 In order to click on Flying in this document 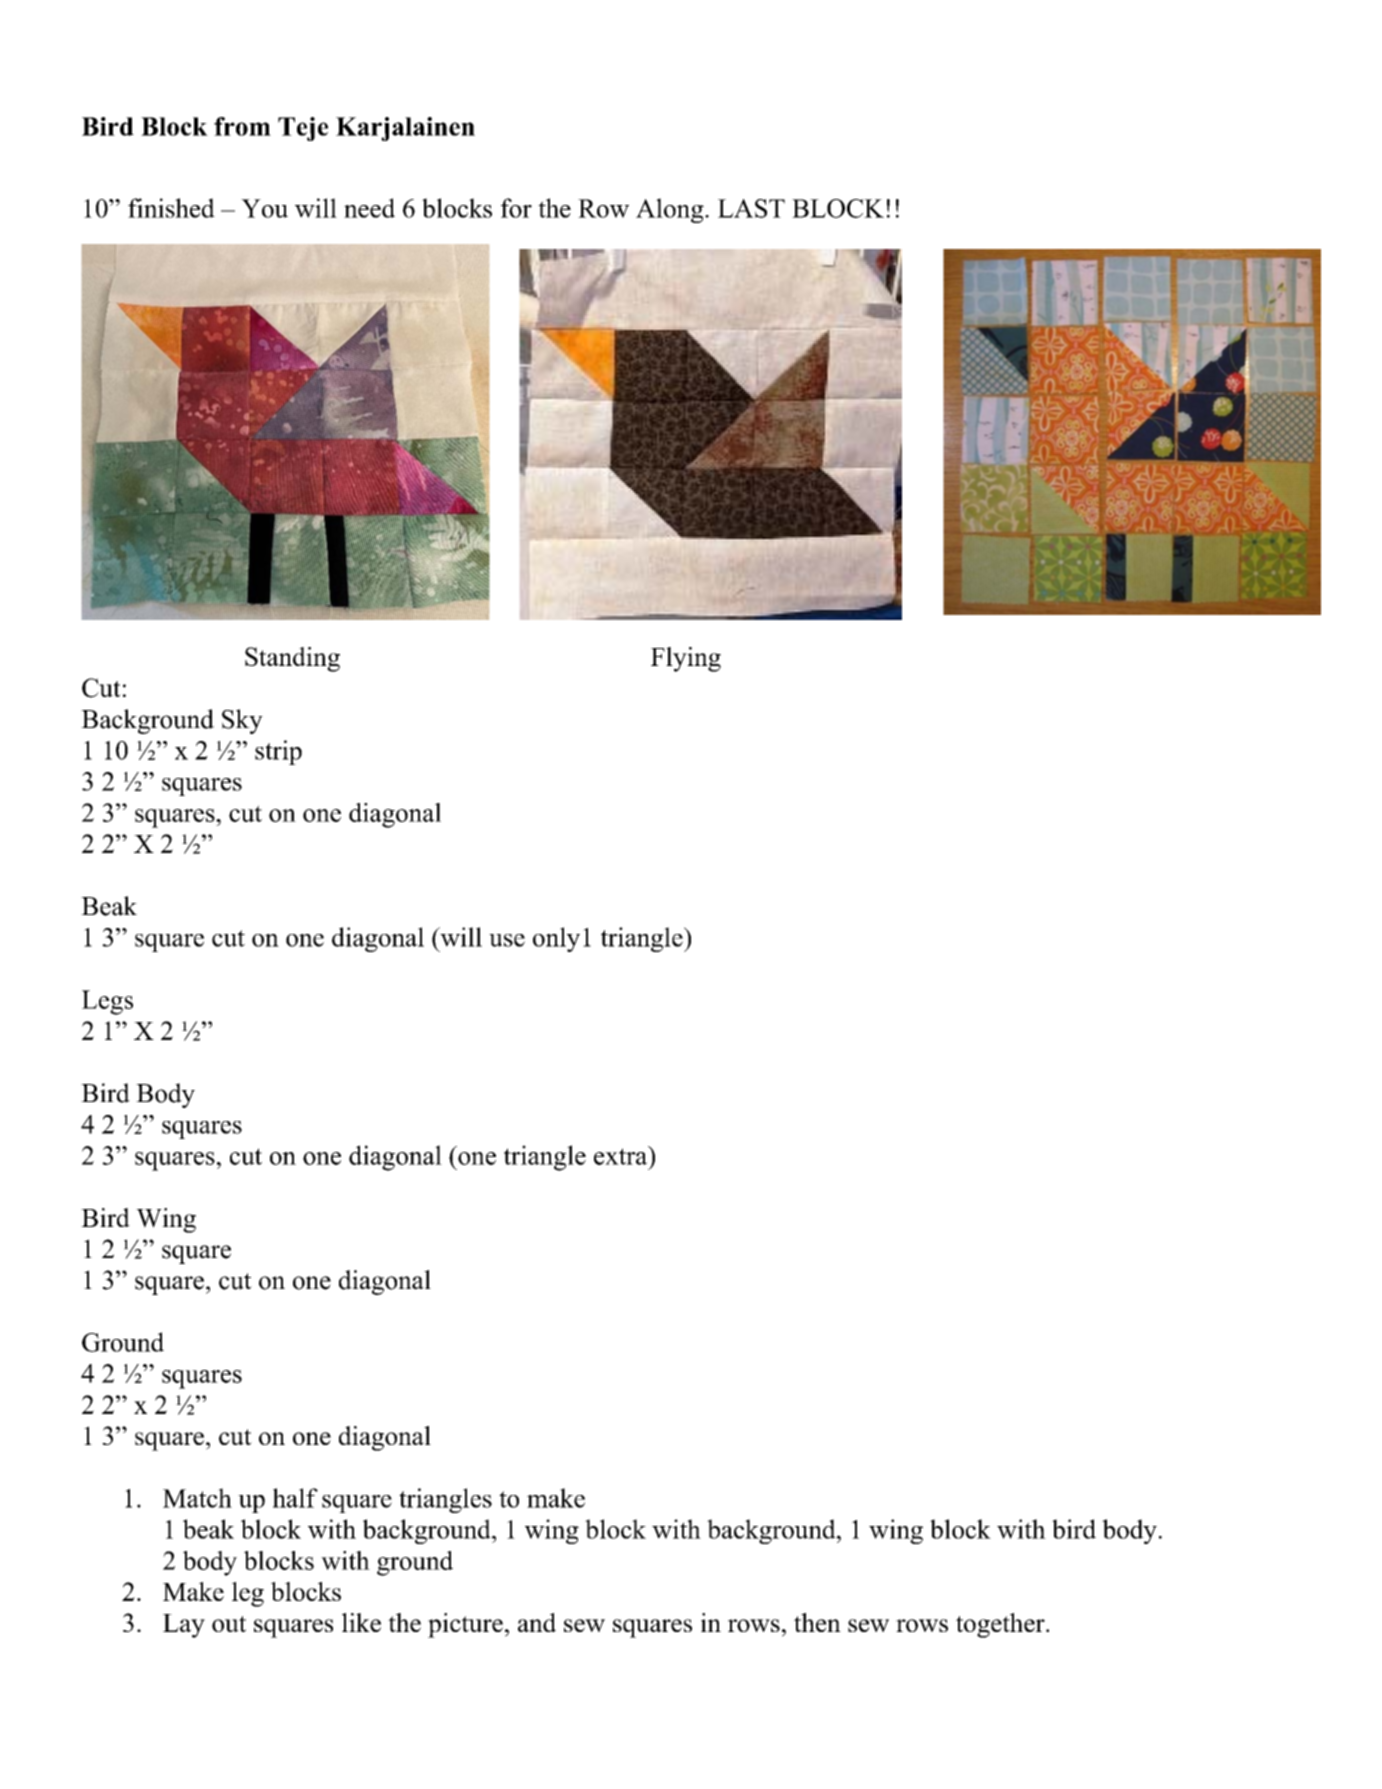, I will do `click(686, 659)`.
